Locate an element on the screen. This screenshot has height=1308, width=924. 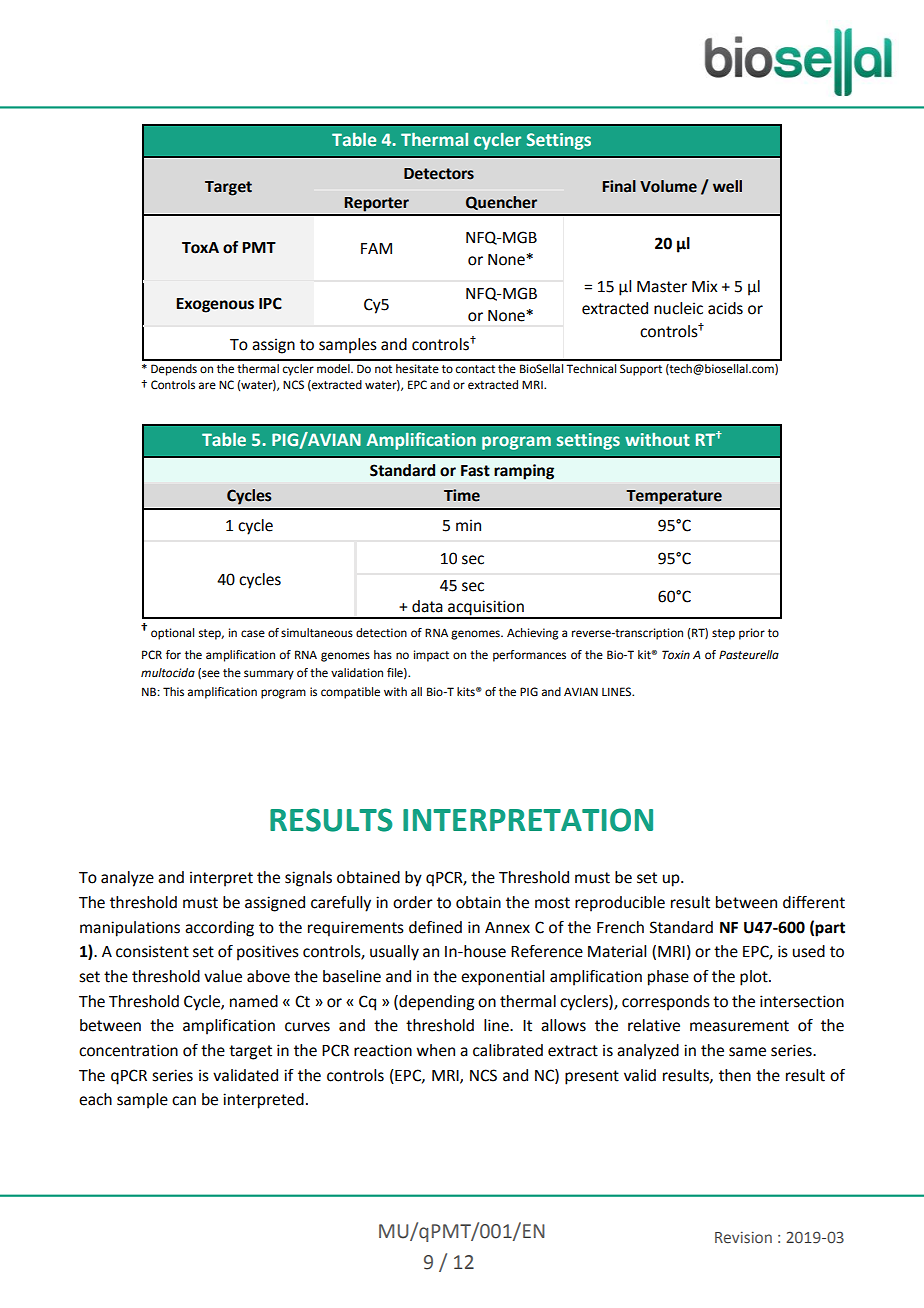
Fast is located at coordinates (475, 471).
